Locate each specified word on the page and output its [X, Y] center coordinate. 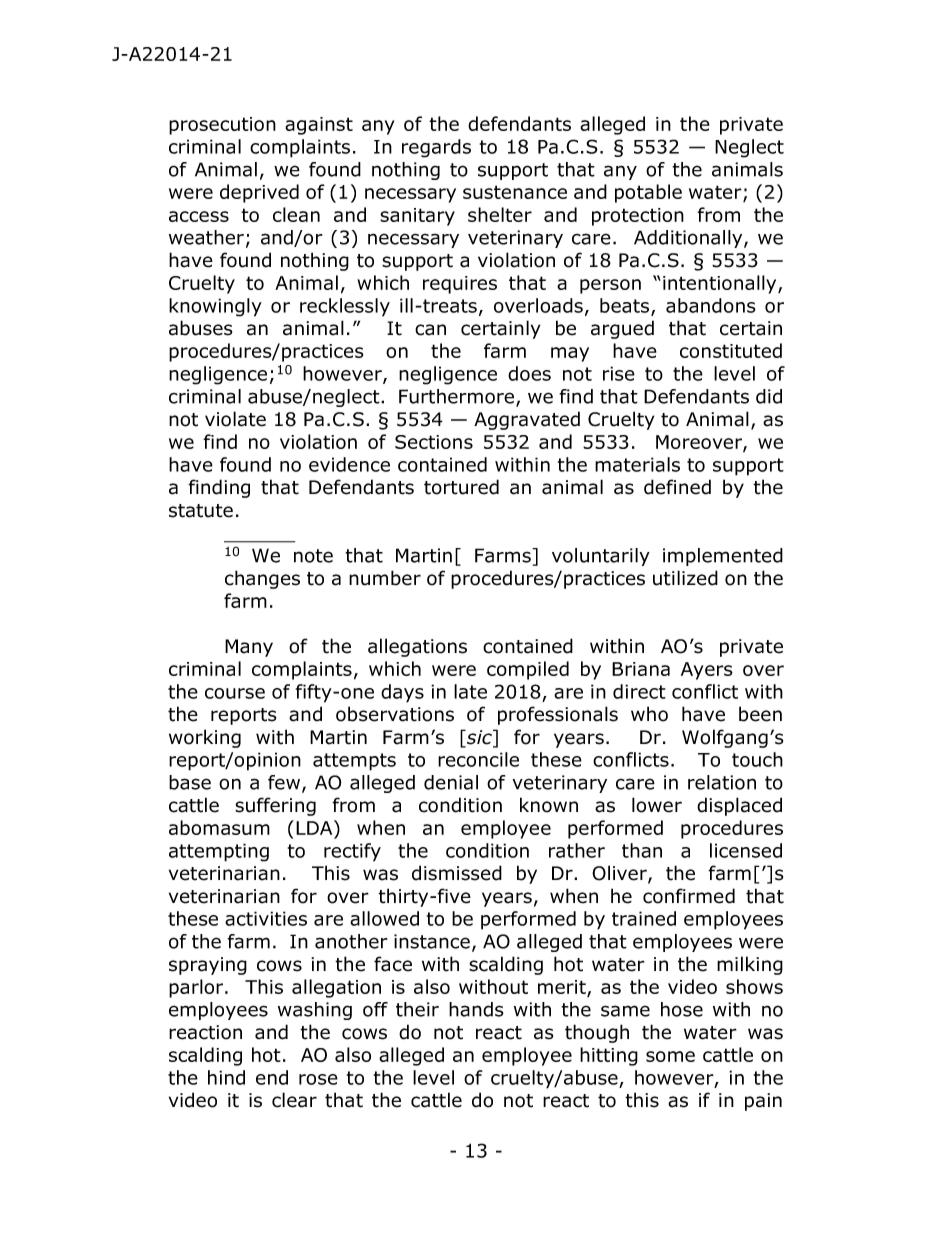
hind [226, 1077]
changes [262, 579]
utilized [685, 578]
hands [476, 1009]
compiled [528, 670]
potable [648, 193]
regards [436, 148]
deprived [259, 193]
